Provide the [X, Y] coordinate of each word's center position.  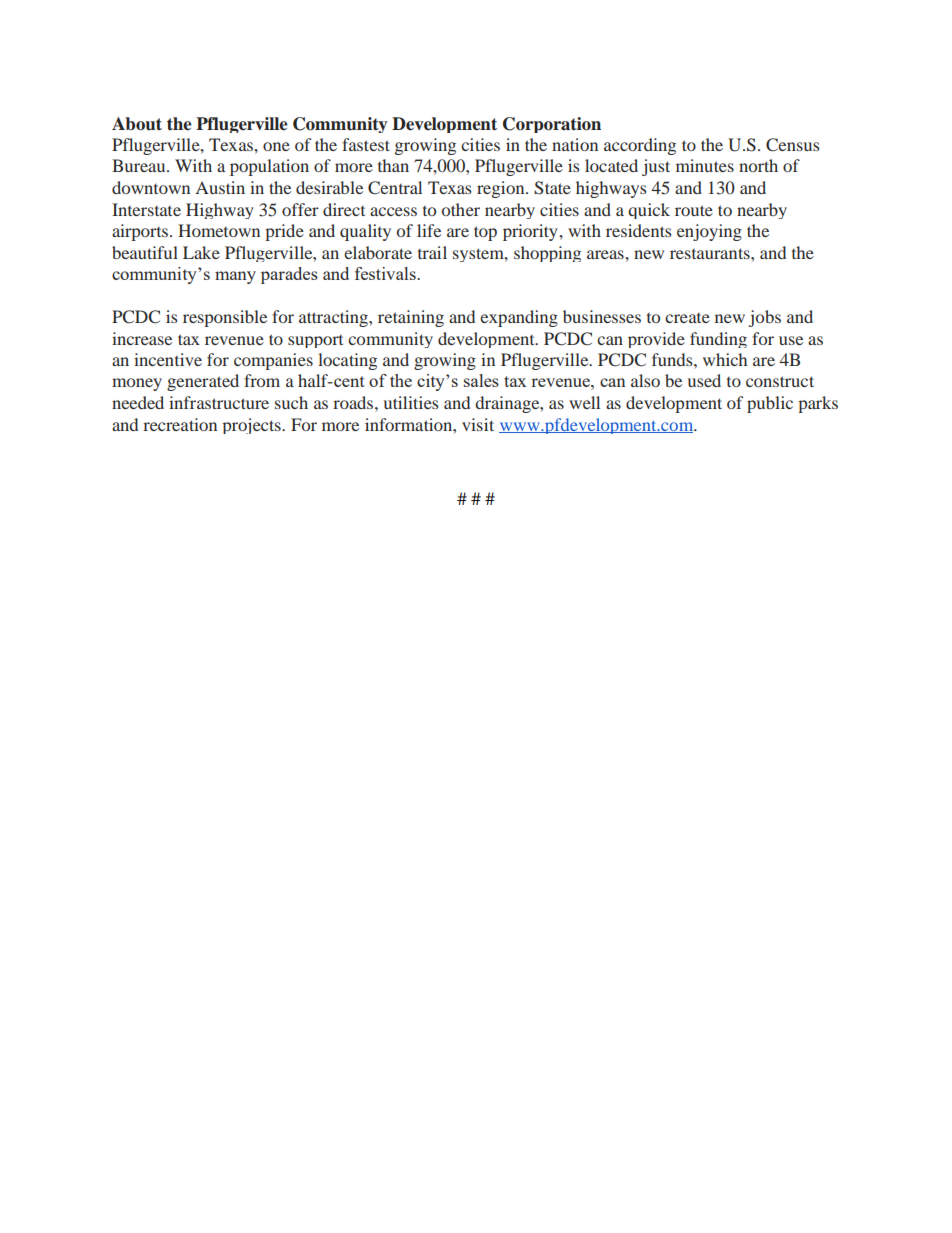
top [485, 233]
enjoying [709, 232]
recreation [180, 424]
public [770, 404]
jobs [765, 318]
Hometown [219, 230]
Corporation [552, 125]
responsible [225, 318]
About [137, 124]
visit [478, 424]
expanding [519, 318]
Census [793, 145]
